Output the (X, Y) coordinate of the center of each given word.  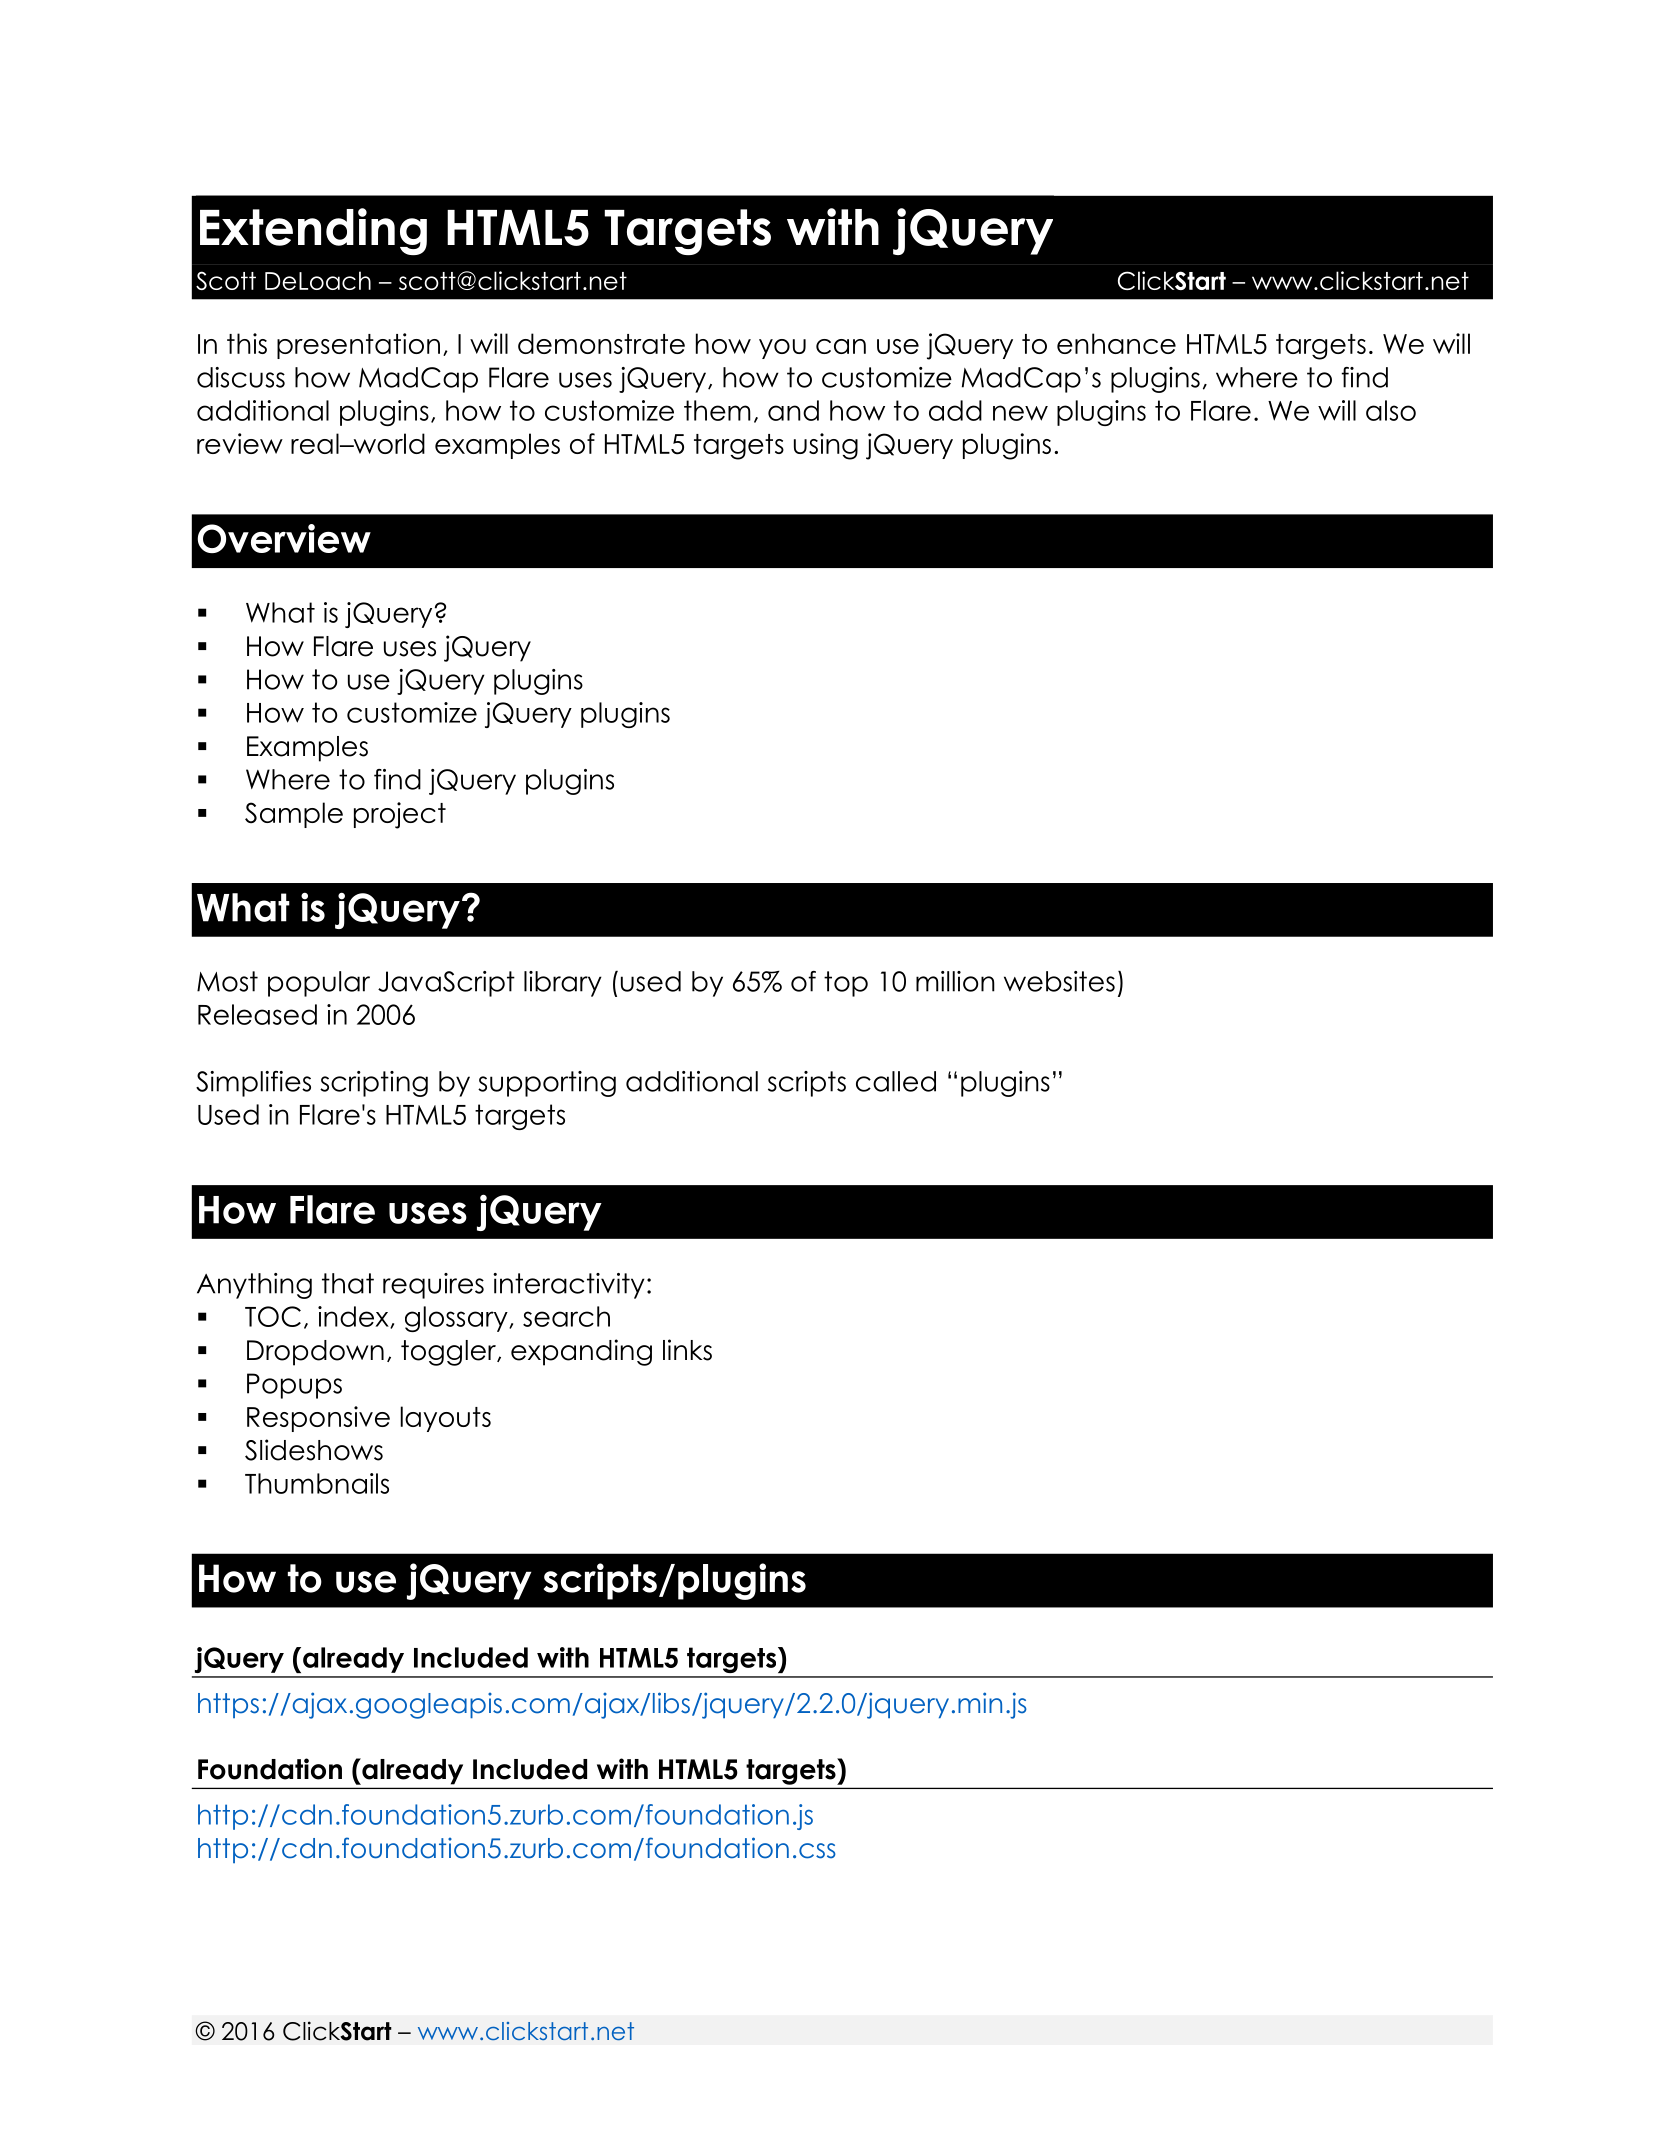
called (896, 1081)
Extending (313, 231)
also (1391, 410)
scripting (374, 1084)
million (955, 981)
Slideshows (314, 1450)
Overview (284, 538)
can (841, 346)
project (400, 815)
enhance (1116, 343)
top (846, 984)
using (826, 446)
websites (1059, 981)
